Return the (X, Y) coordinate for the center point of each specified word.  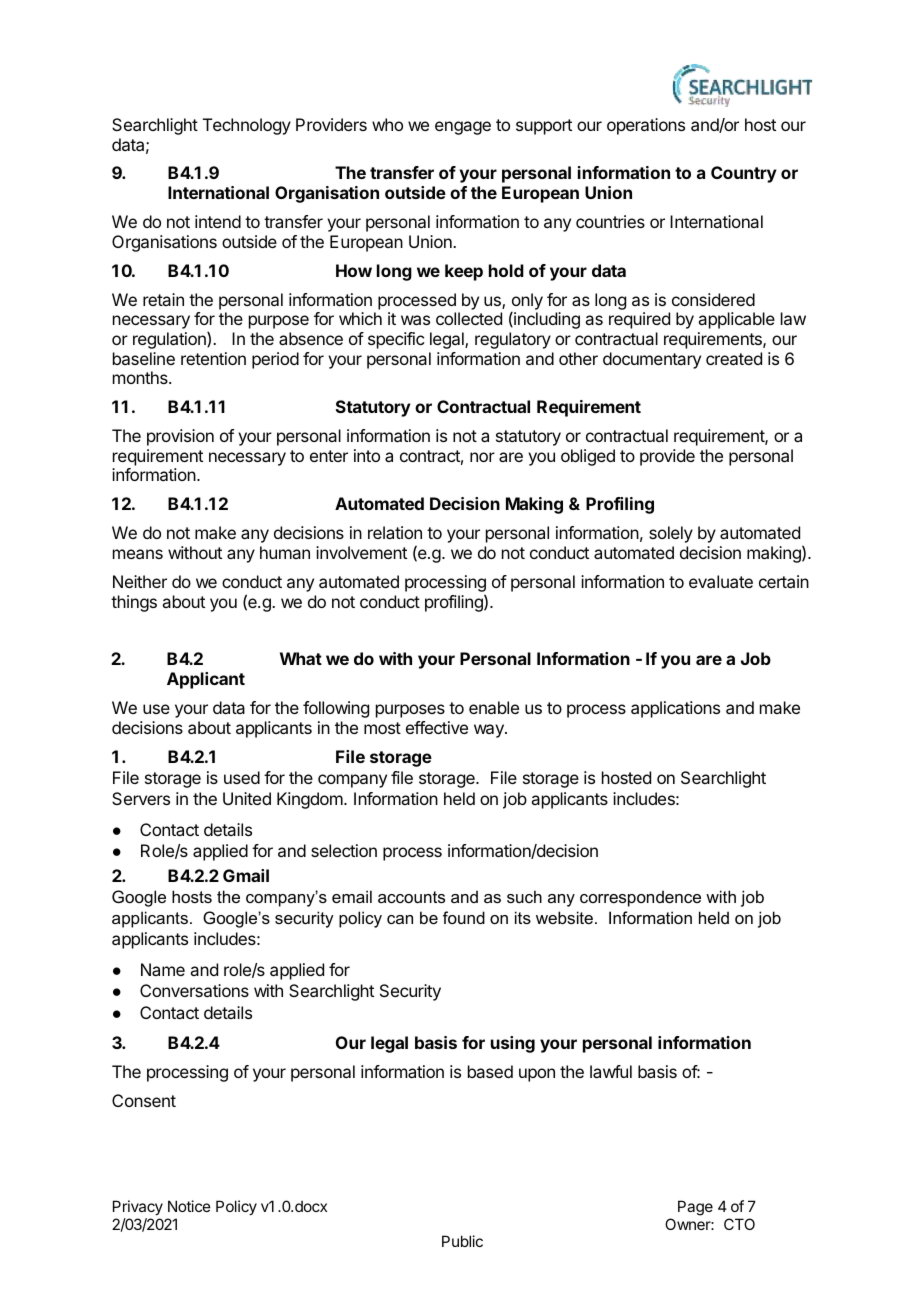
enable (494, 707)
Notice (189, 1206)
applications (675, 709)
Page (695, 1208)
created (734, 358)
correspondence (640, 898)
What (301, 658)
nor (482, 457)
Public (462, 1241)
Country (744, 174)
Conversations (194, 990)
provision (180, 437)
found (464, 917)
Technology (247, 126)
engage (463, 128)
